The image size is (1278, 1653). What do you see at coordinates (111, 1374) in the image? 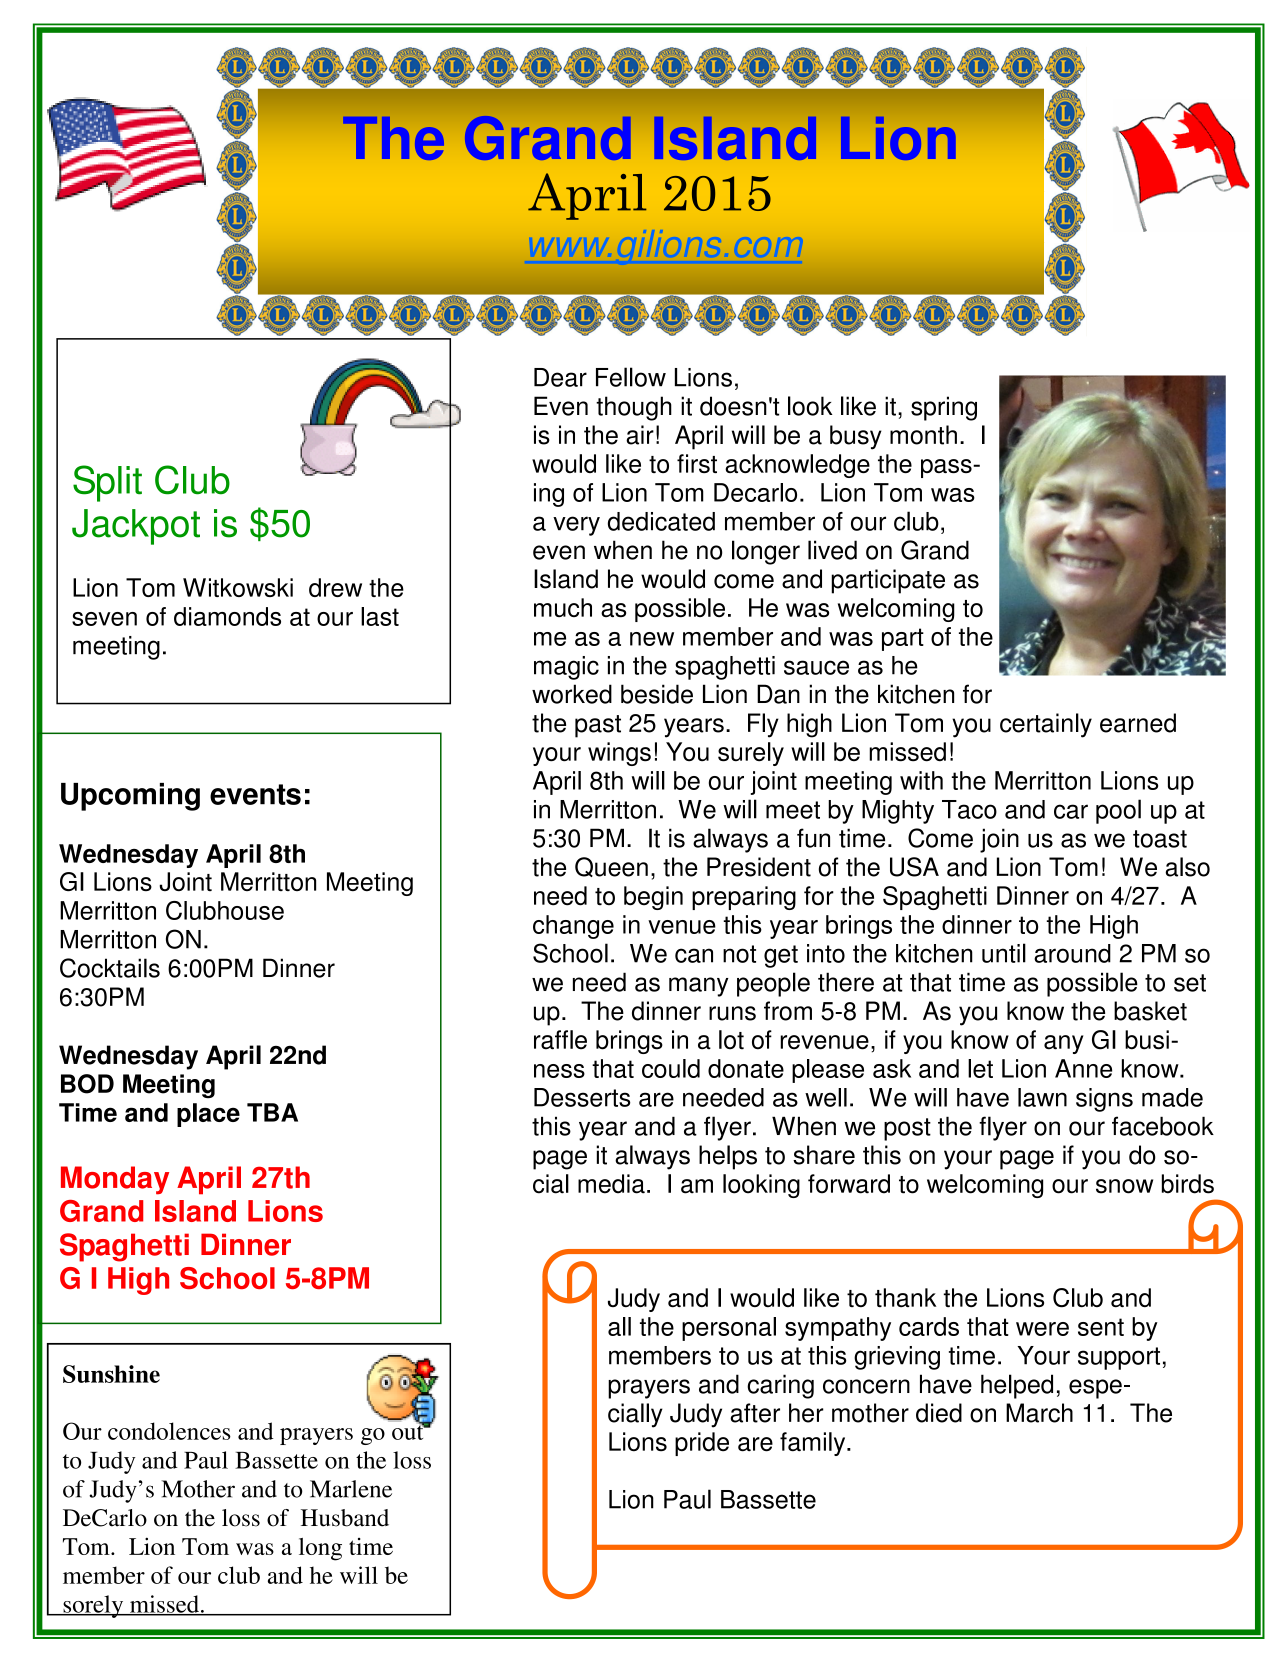
I see `Sunshine` at bounding box center [111, 1374].
